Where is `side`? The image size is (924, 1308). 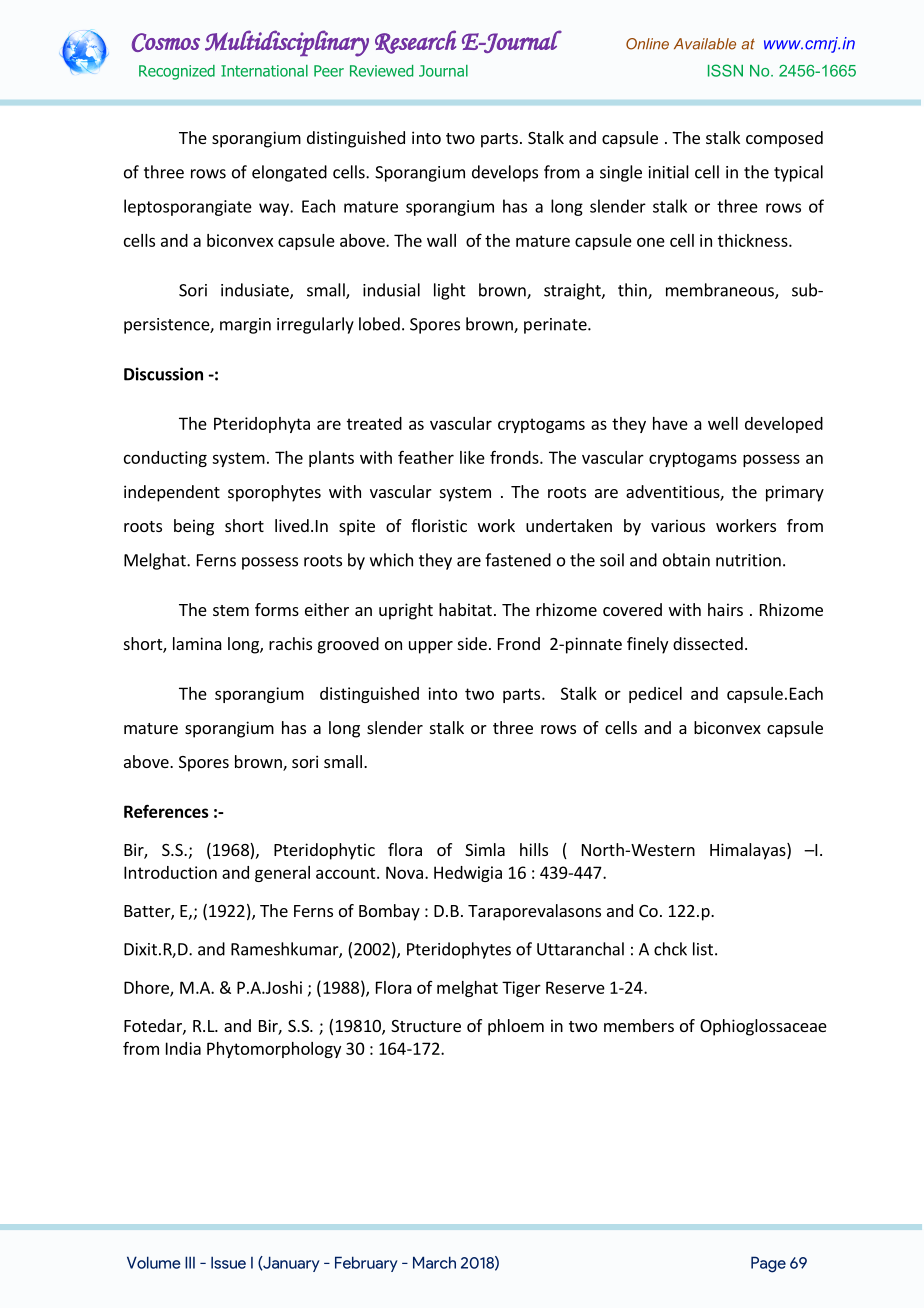
side is located at coordinates (472, 643).
